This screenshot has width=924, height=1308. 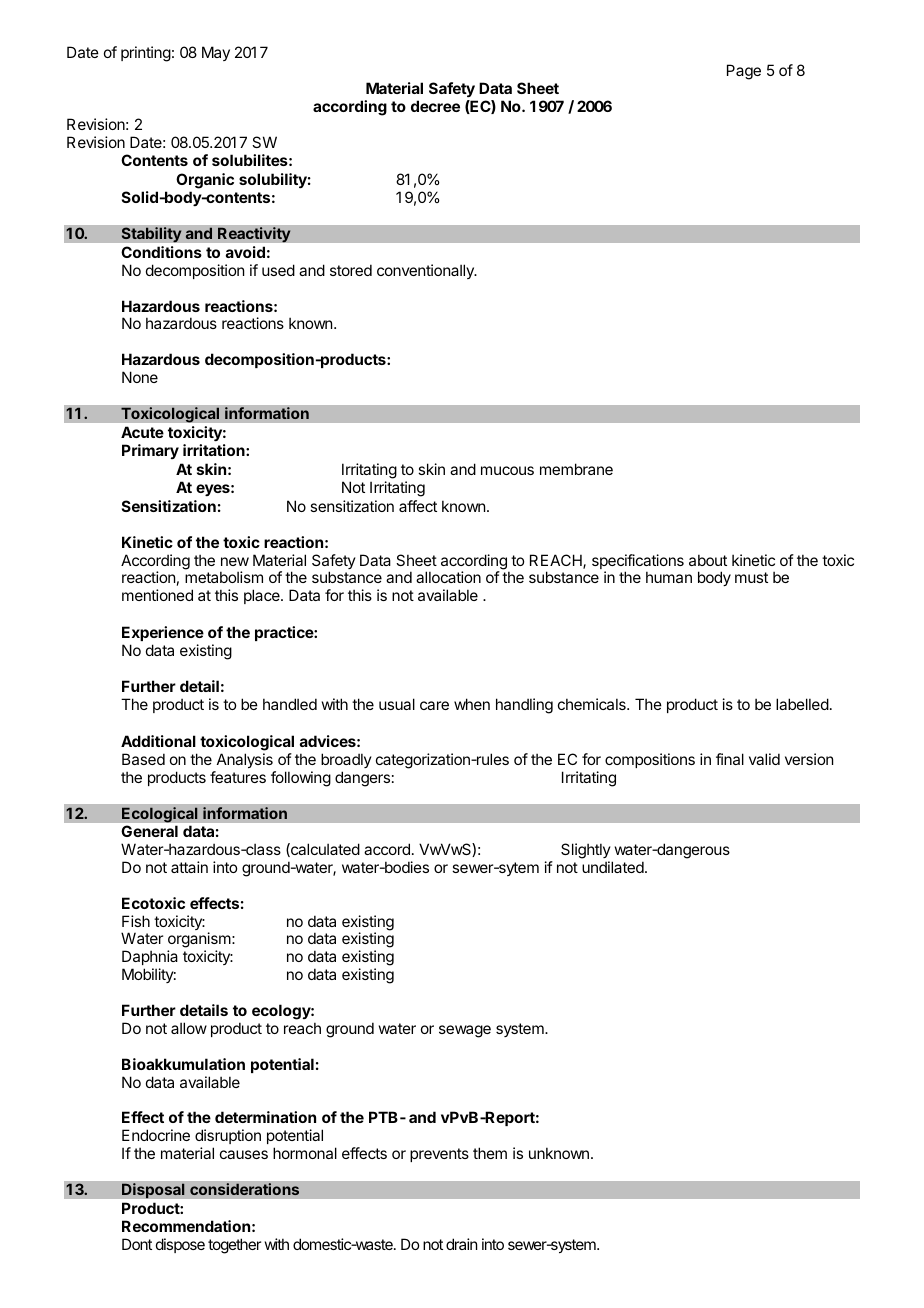 What do you see at coordinates (216, 53) in the screenshot?
I see `May` at bounding box center [216, 53].
